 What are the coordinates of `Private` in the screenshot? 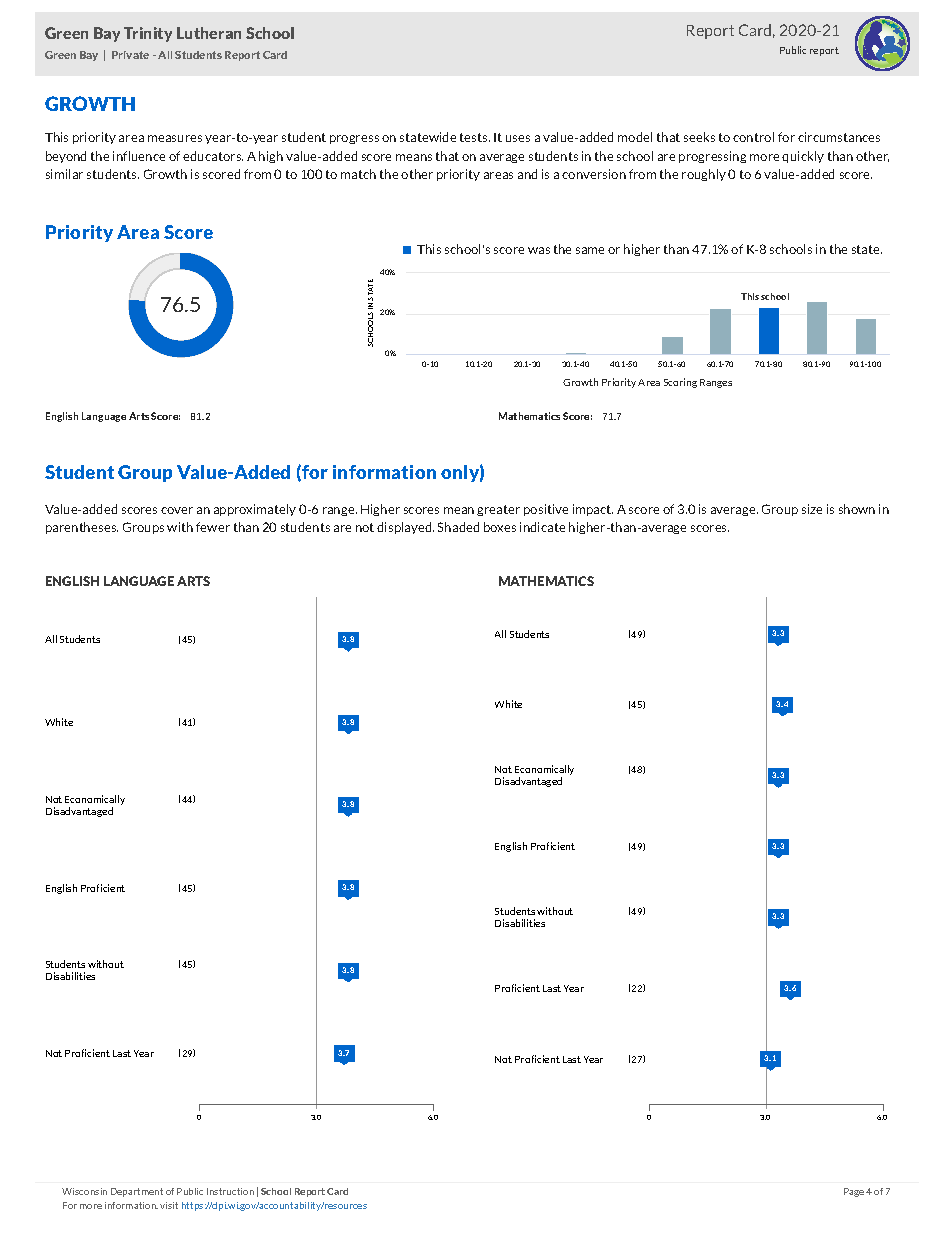 It's located at (130, 55).
